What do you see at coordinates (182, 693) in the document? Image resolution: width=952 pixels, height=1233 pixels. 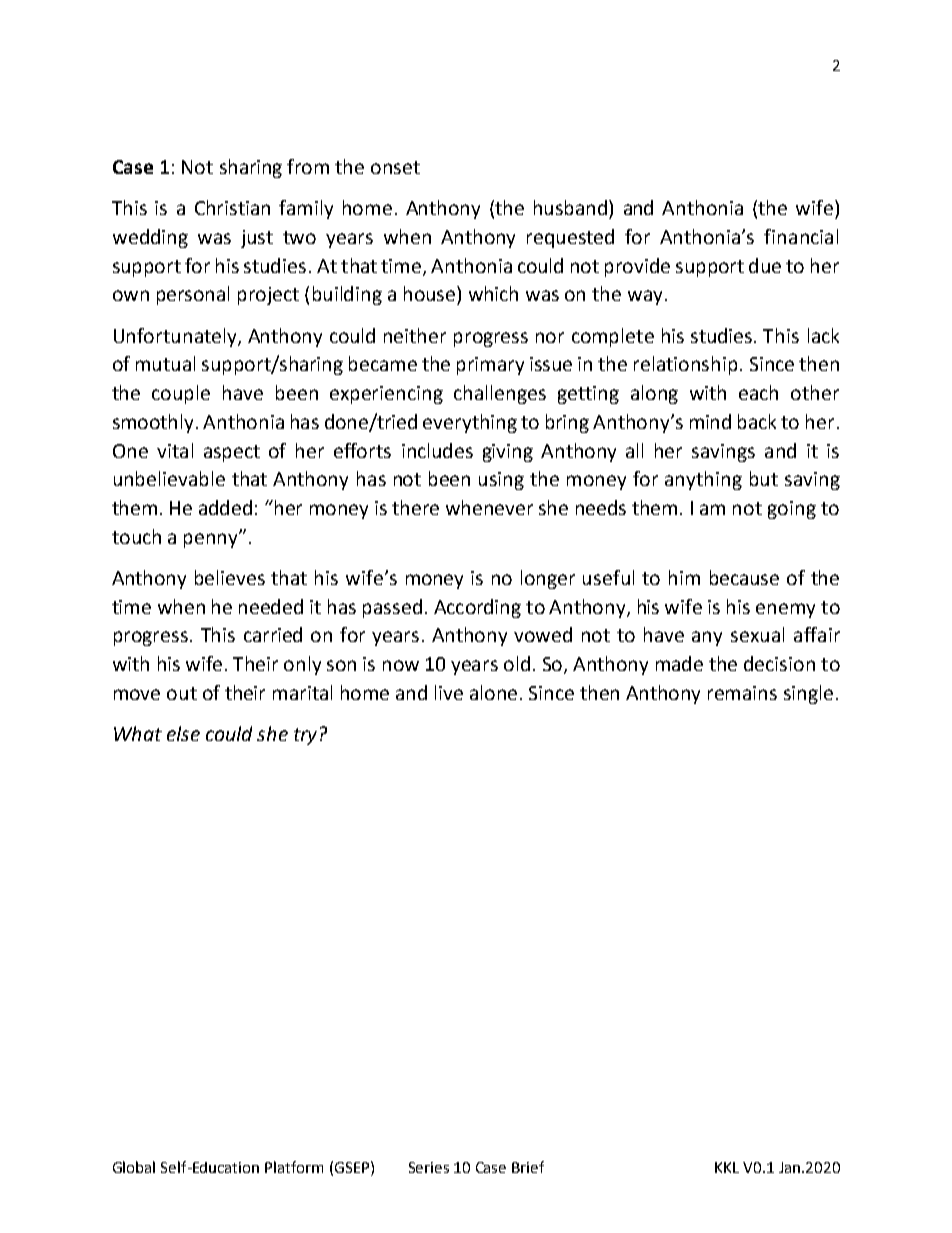 I see `out` at bounding box center [182, 693].
